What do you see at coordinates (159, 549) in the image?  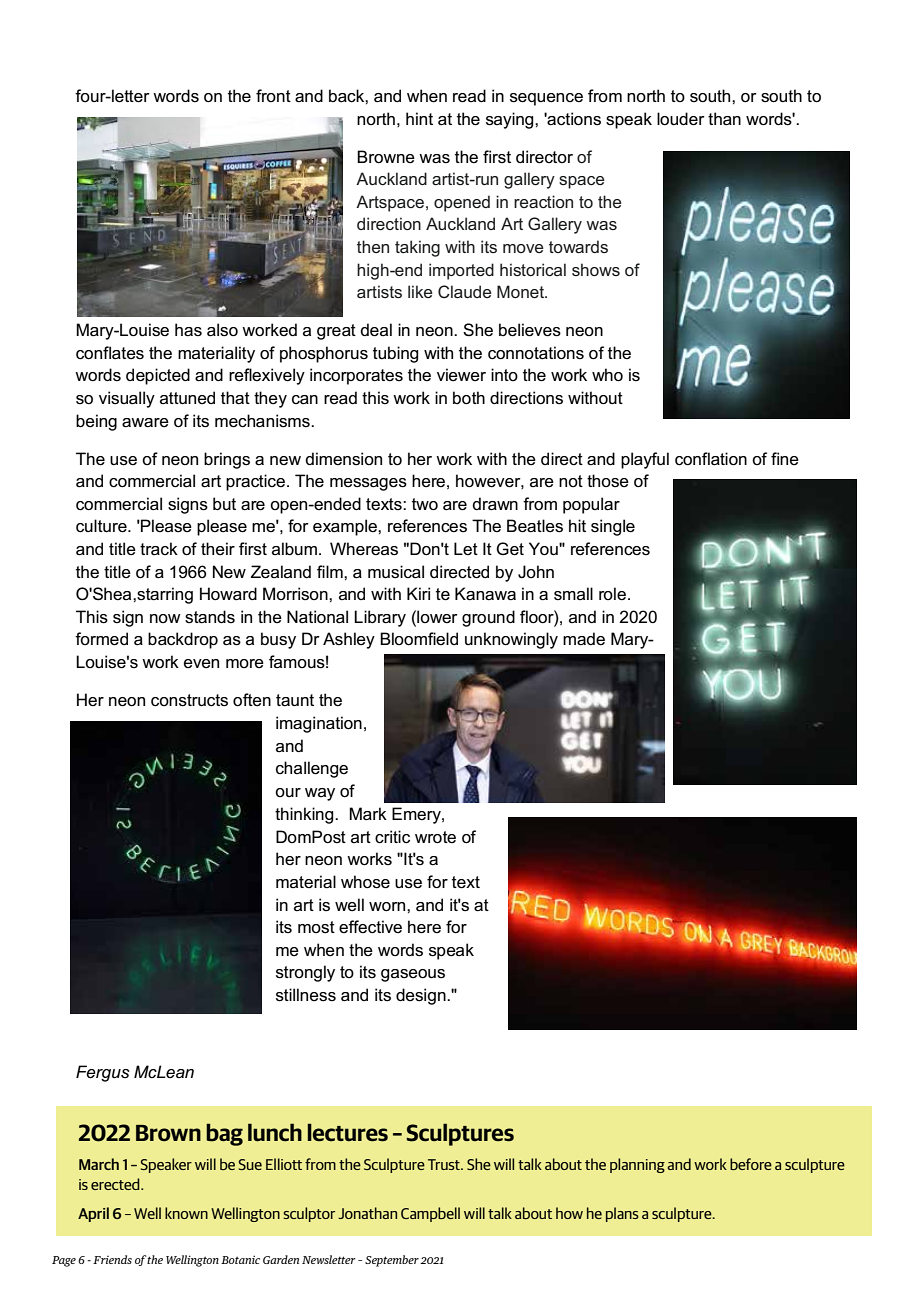 I see `track` at bounding box center [159, 549].
